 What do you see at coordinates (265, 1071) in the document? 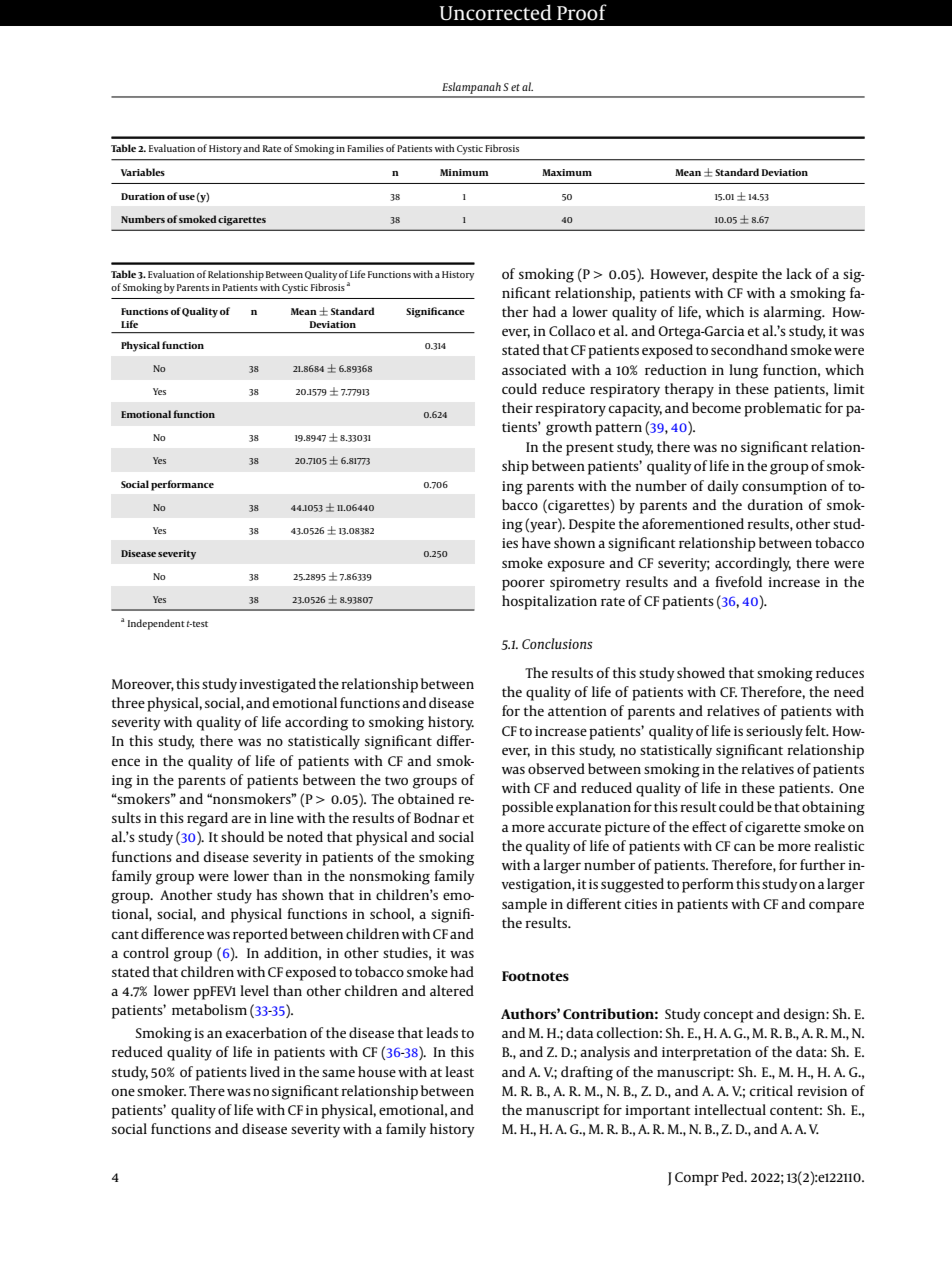
I see `lived` at bounding box center [265, 1071].
